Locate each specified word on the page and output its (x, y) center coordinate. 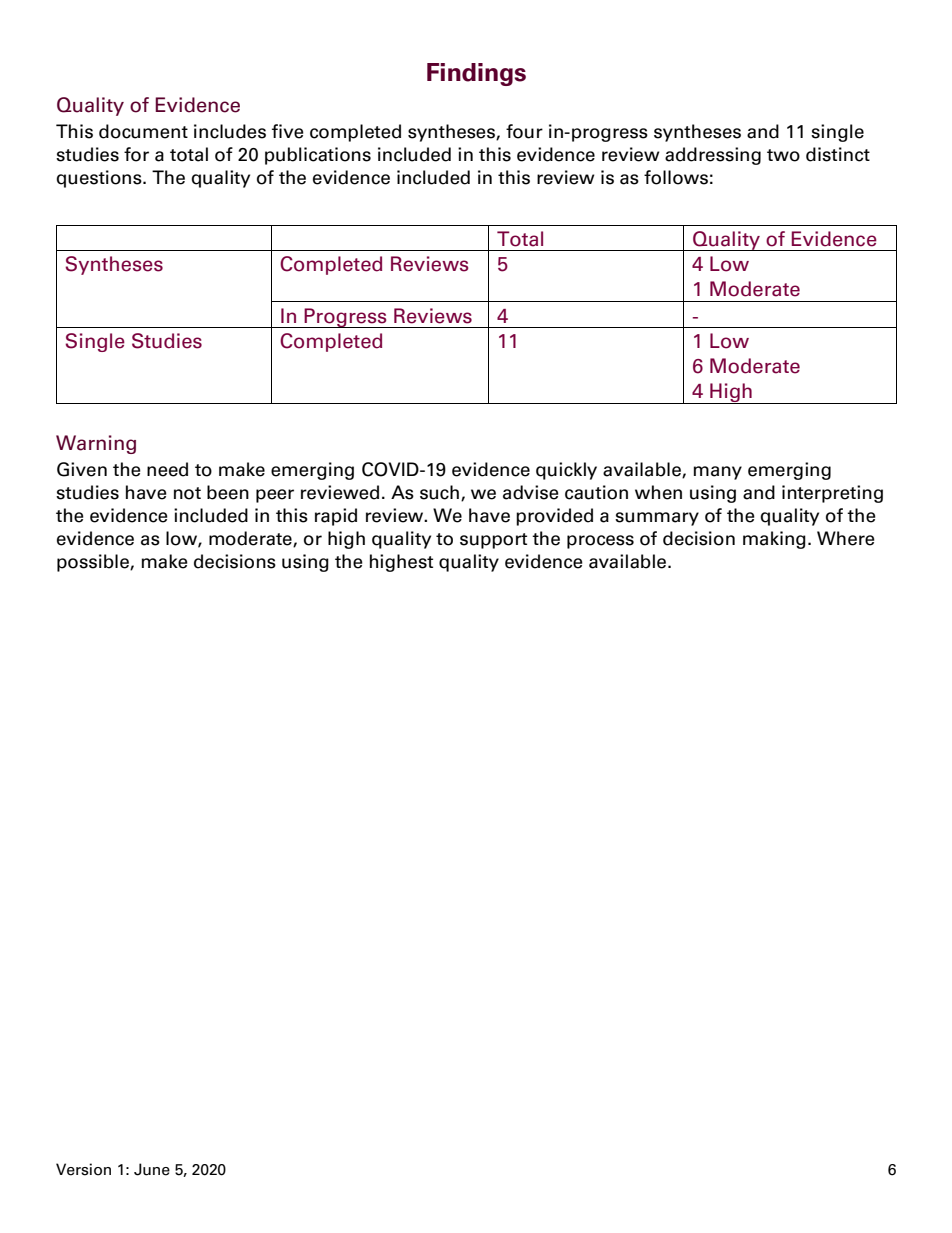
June (152, 1169)
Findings (476, 74)
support (493, 541)
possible (94, 563)
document (143, 131)
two (783, 155)
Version (83, 1169)
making (774, 540)
